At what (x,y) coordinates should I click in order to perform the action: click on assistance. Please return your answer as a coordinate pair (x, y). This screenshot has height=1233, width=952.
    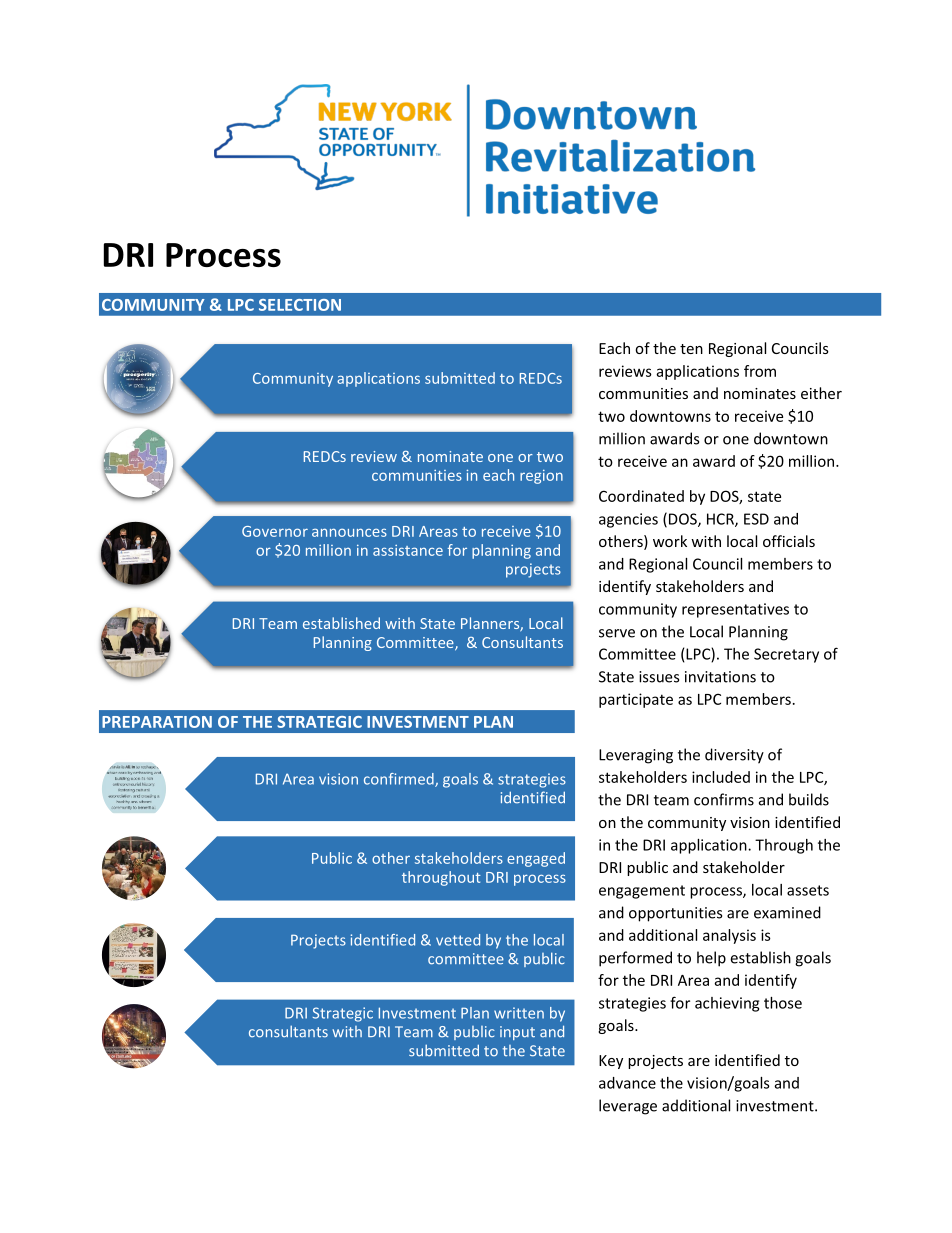
    Looking at the image, I should click on (408, 550).
